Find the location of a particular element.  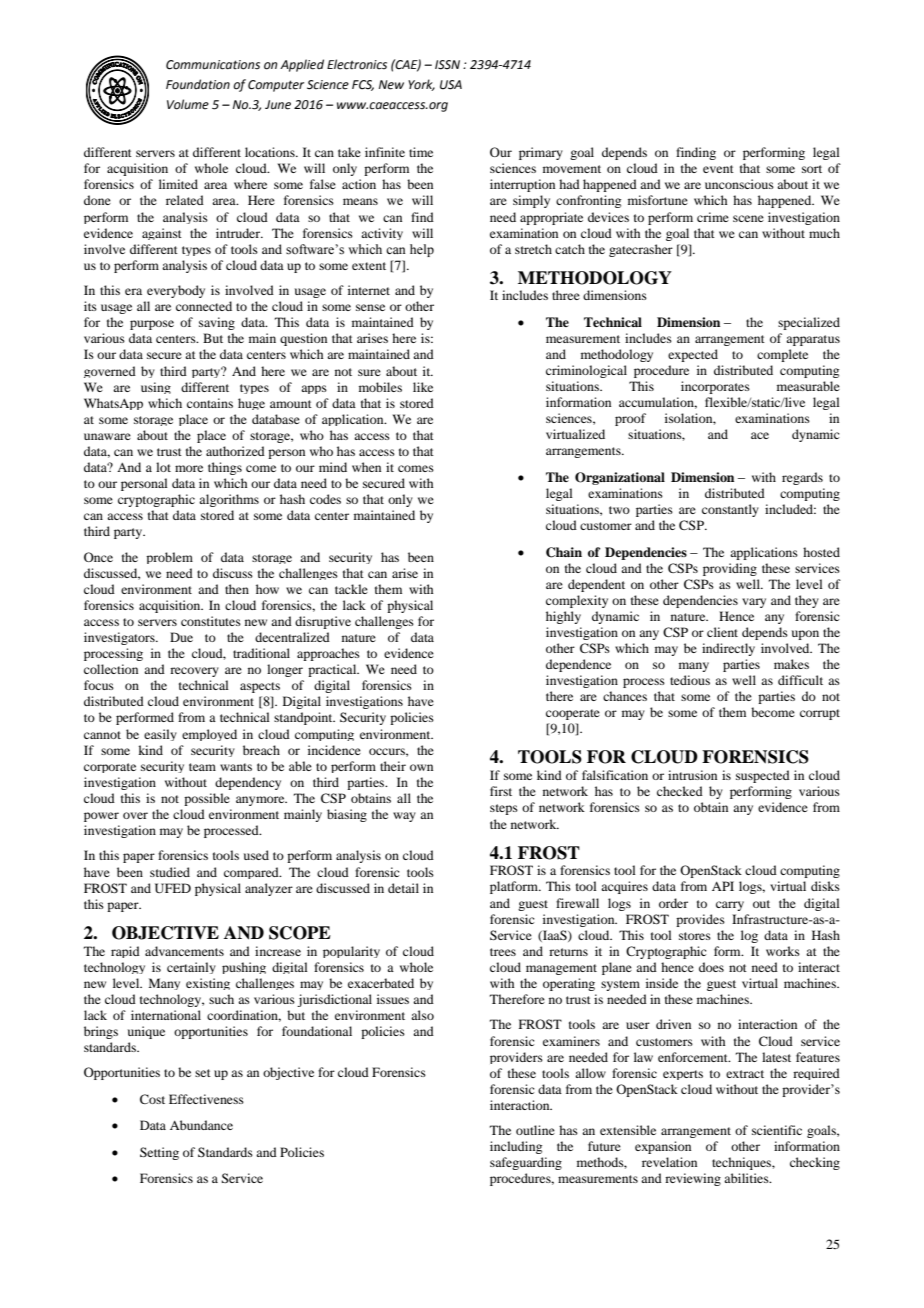

Setting is located at coordinates (159, 1153).
